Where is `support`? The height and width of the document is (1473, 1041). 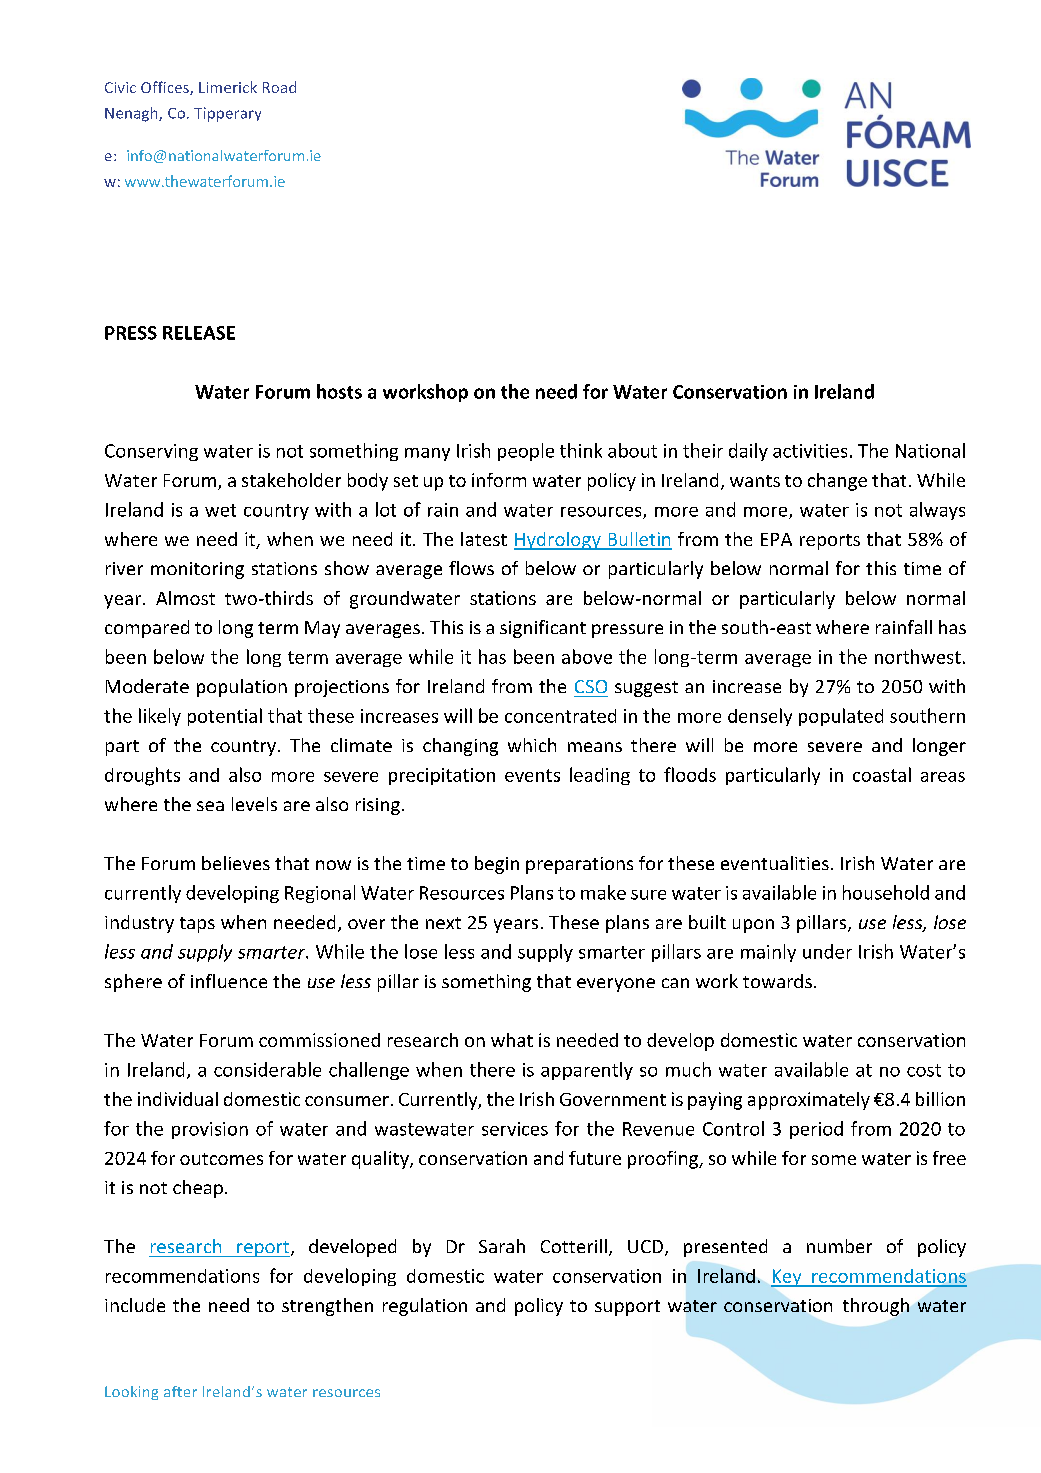 support is located at coordinates (627, 1308).
